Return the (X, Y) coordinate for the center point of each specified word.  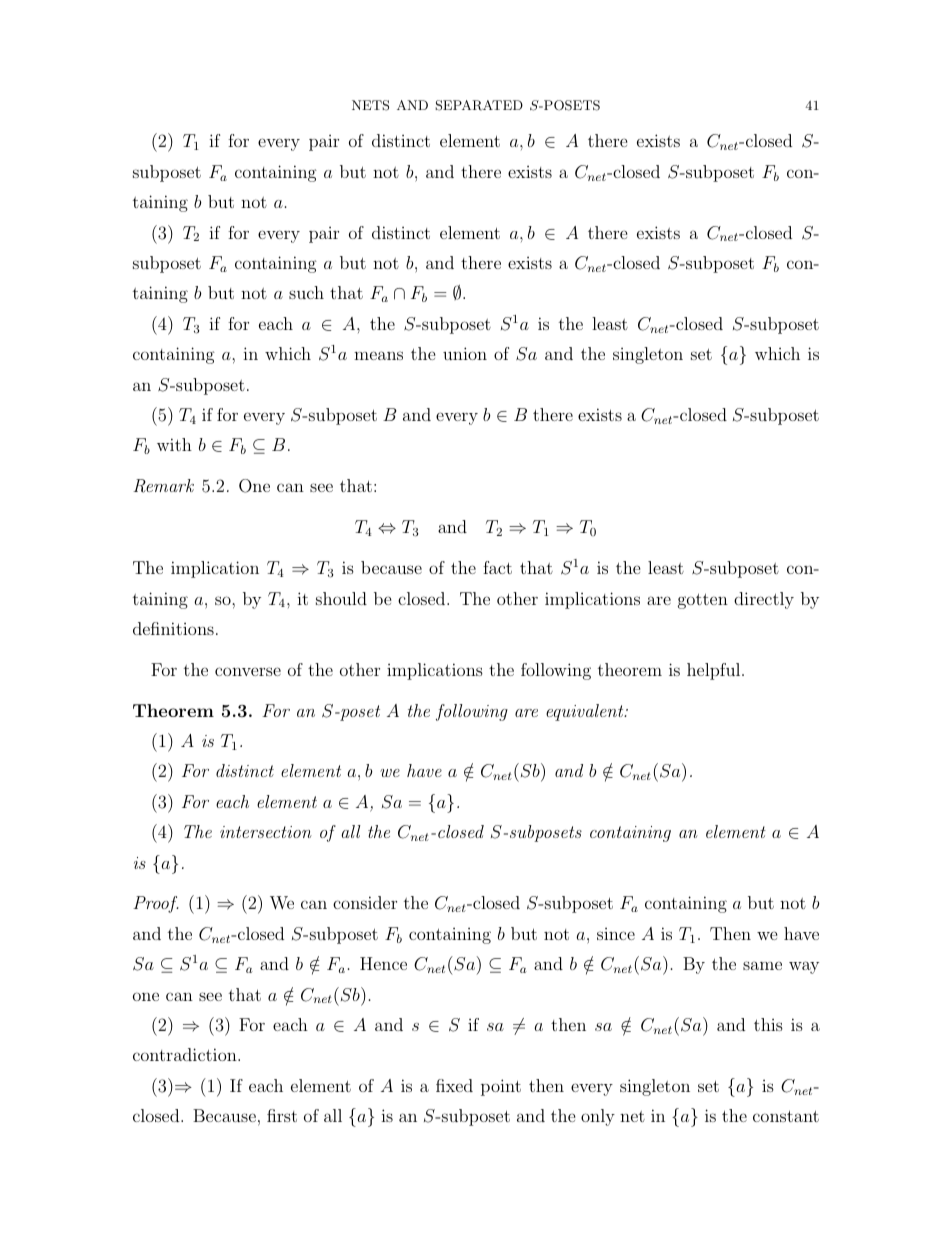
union (465, 353)
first (282, 1115)
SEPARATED (479, 105)
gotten (703, 601)
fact (497, 567)
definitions (173, 628)
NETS (370, 105)
